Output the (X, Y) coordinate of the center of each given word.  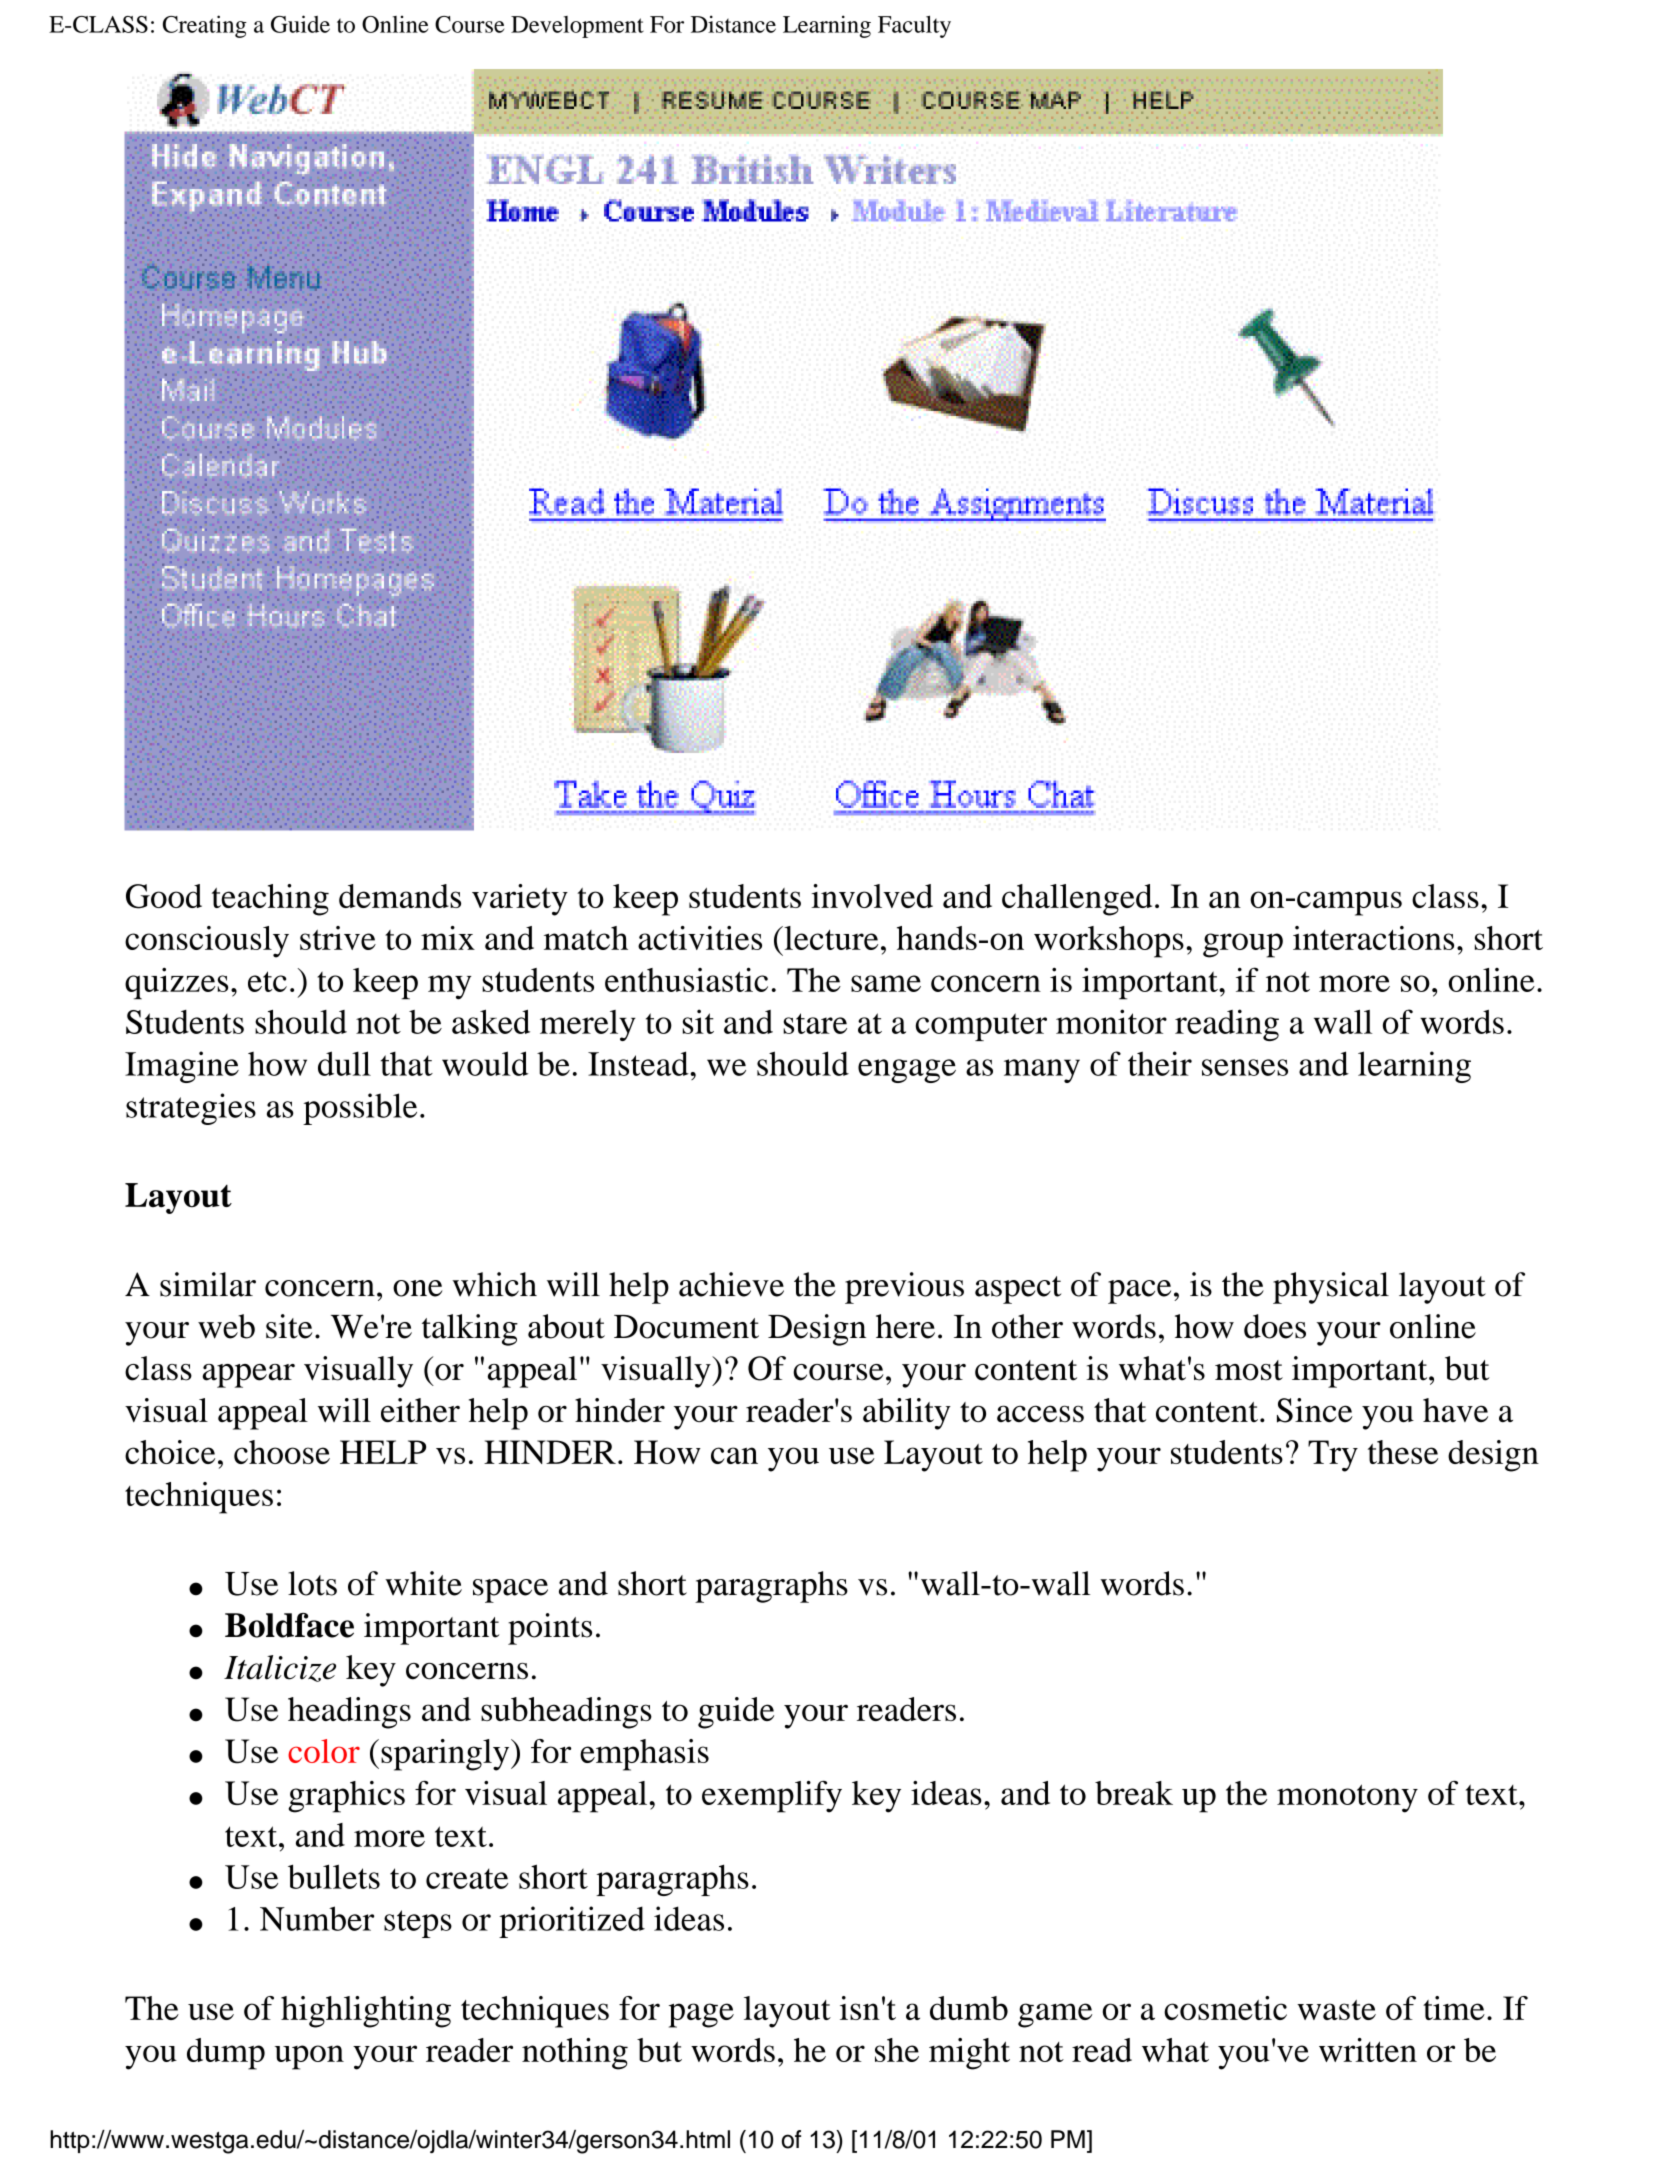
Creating (205, 26)
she (897, 2050)
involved (872, 896)
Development (577, 27)
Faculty (914, 26)
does (1275, 1326)
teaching (270, 900)
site (289, 1326)
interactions (1373, 938)
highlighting (366, 2012)
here (905, 1326)
